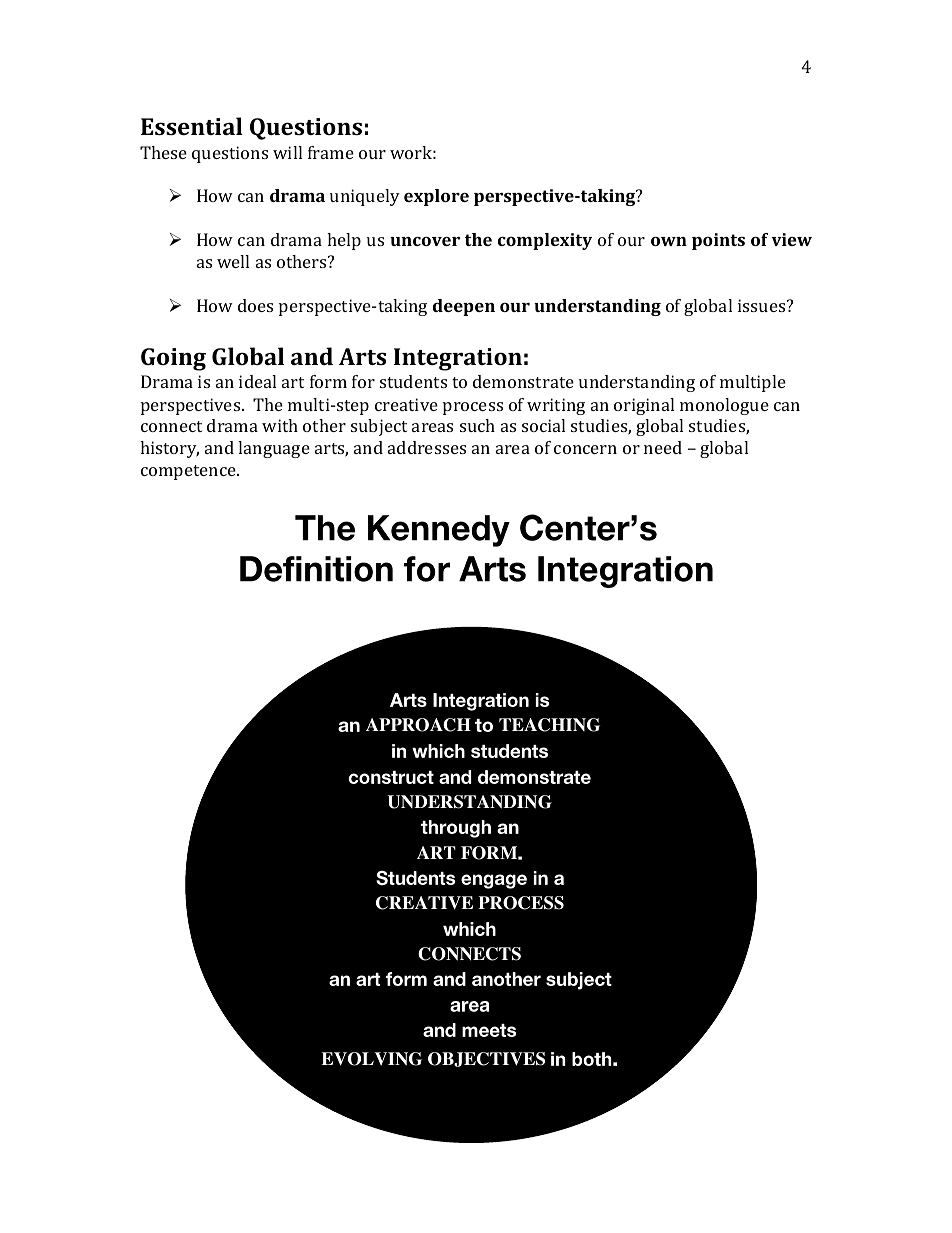 The height and width of the screenshot is (1233, 952). What do you see at coordinates (371, 1059) in the screenshot?
I see `EVOLVING` at bounding box center [371, 1059].
